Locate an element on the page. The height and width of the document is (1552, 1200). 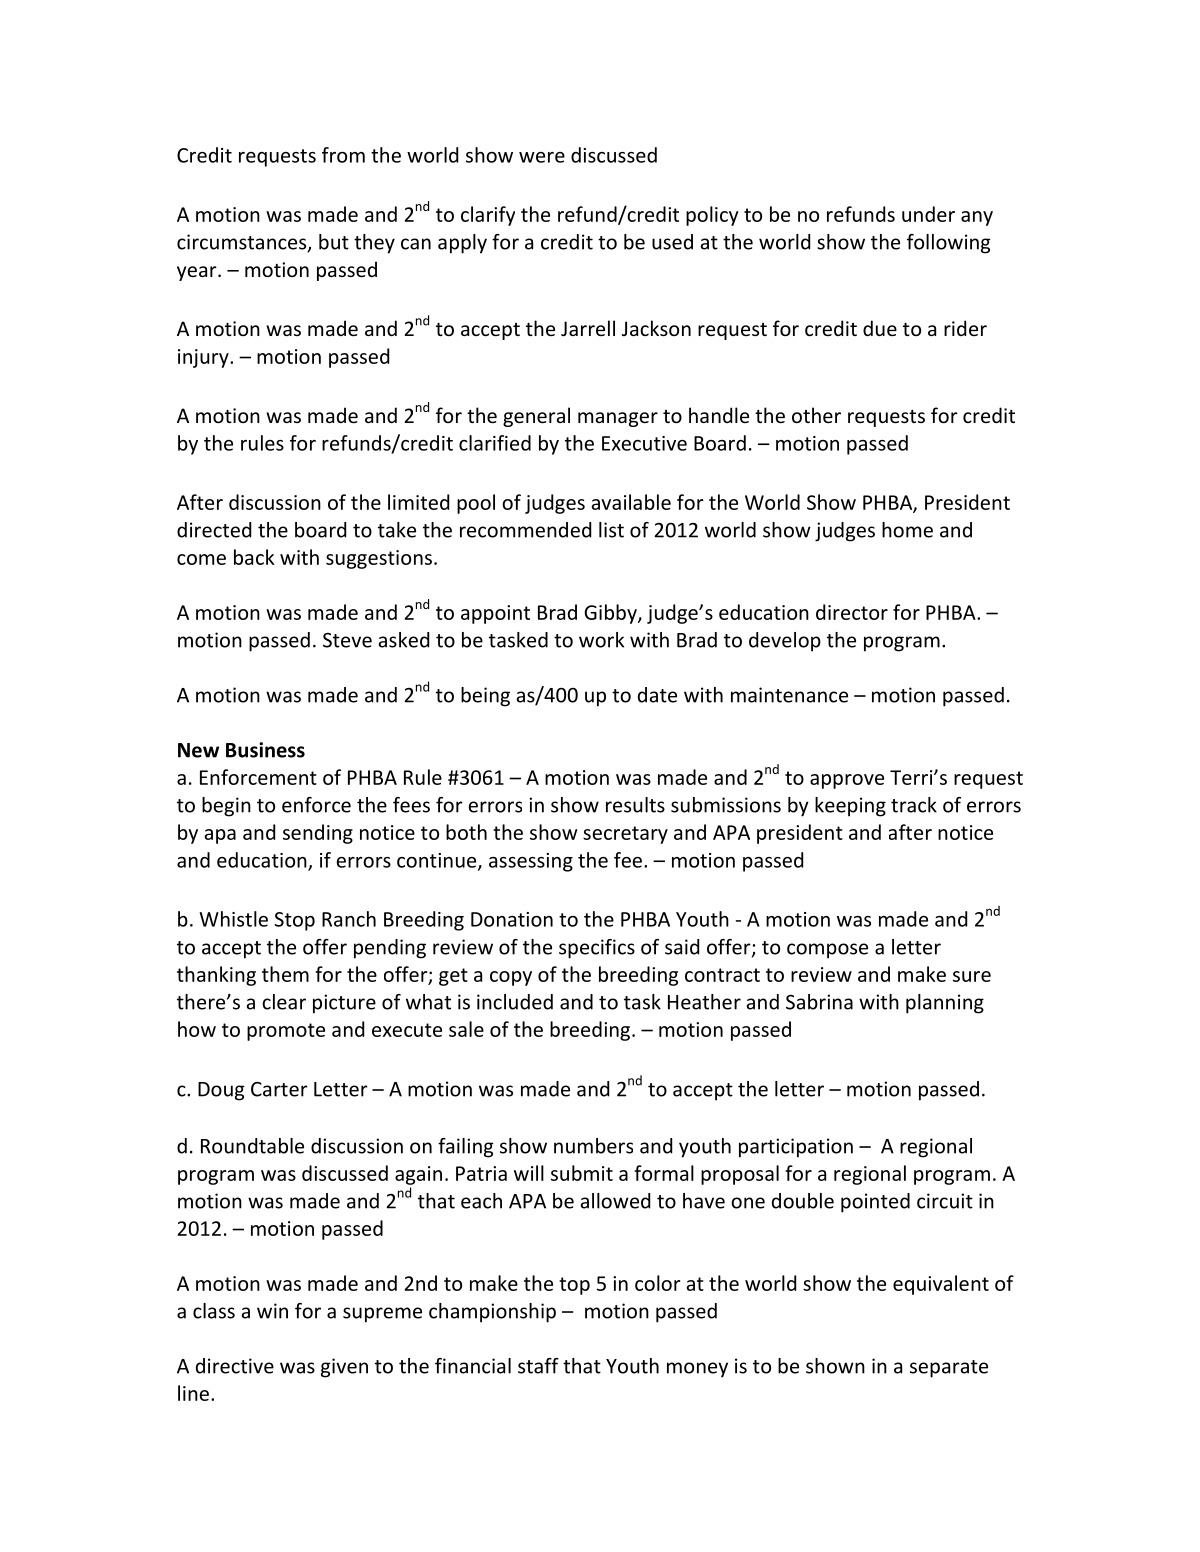
numbers is located at coordinates (593, 1146).
